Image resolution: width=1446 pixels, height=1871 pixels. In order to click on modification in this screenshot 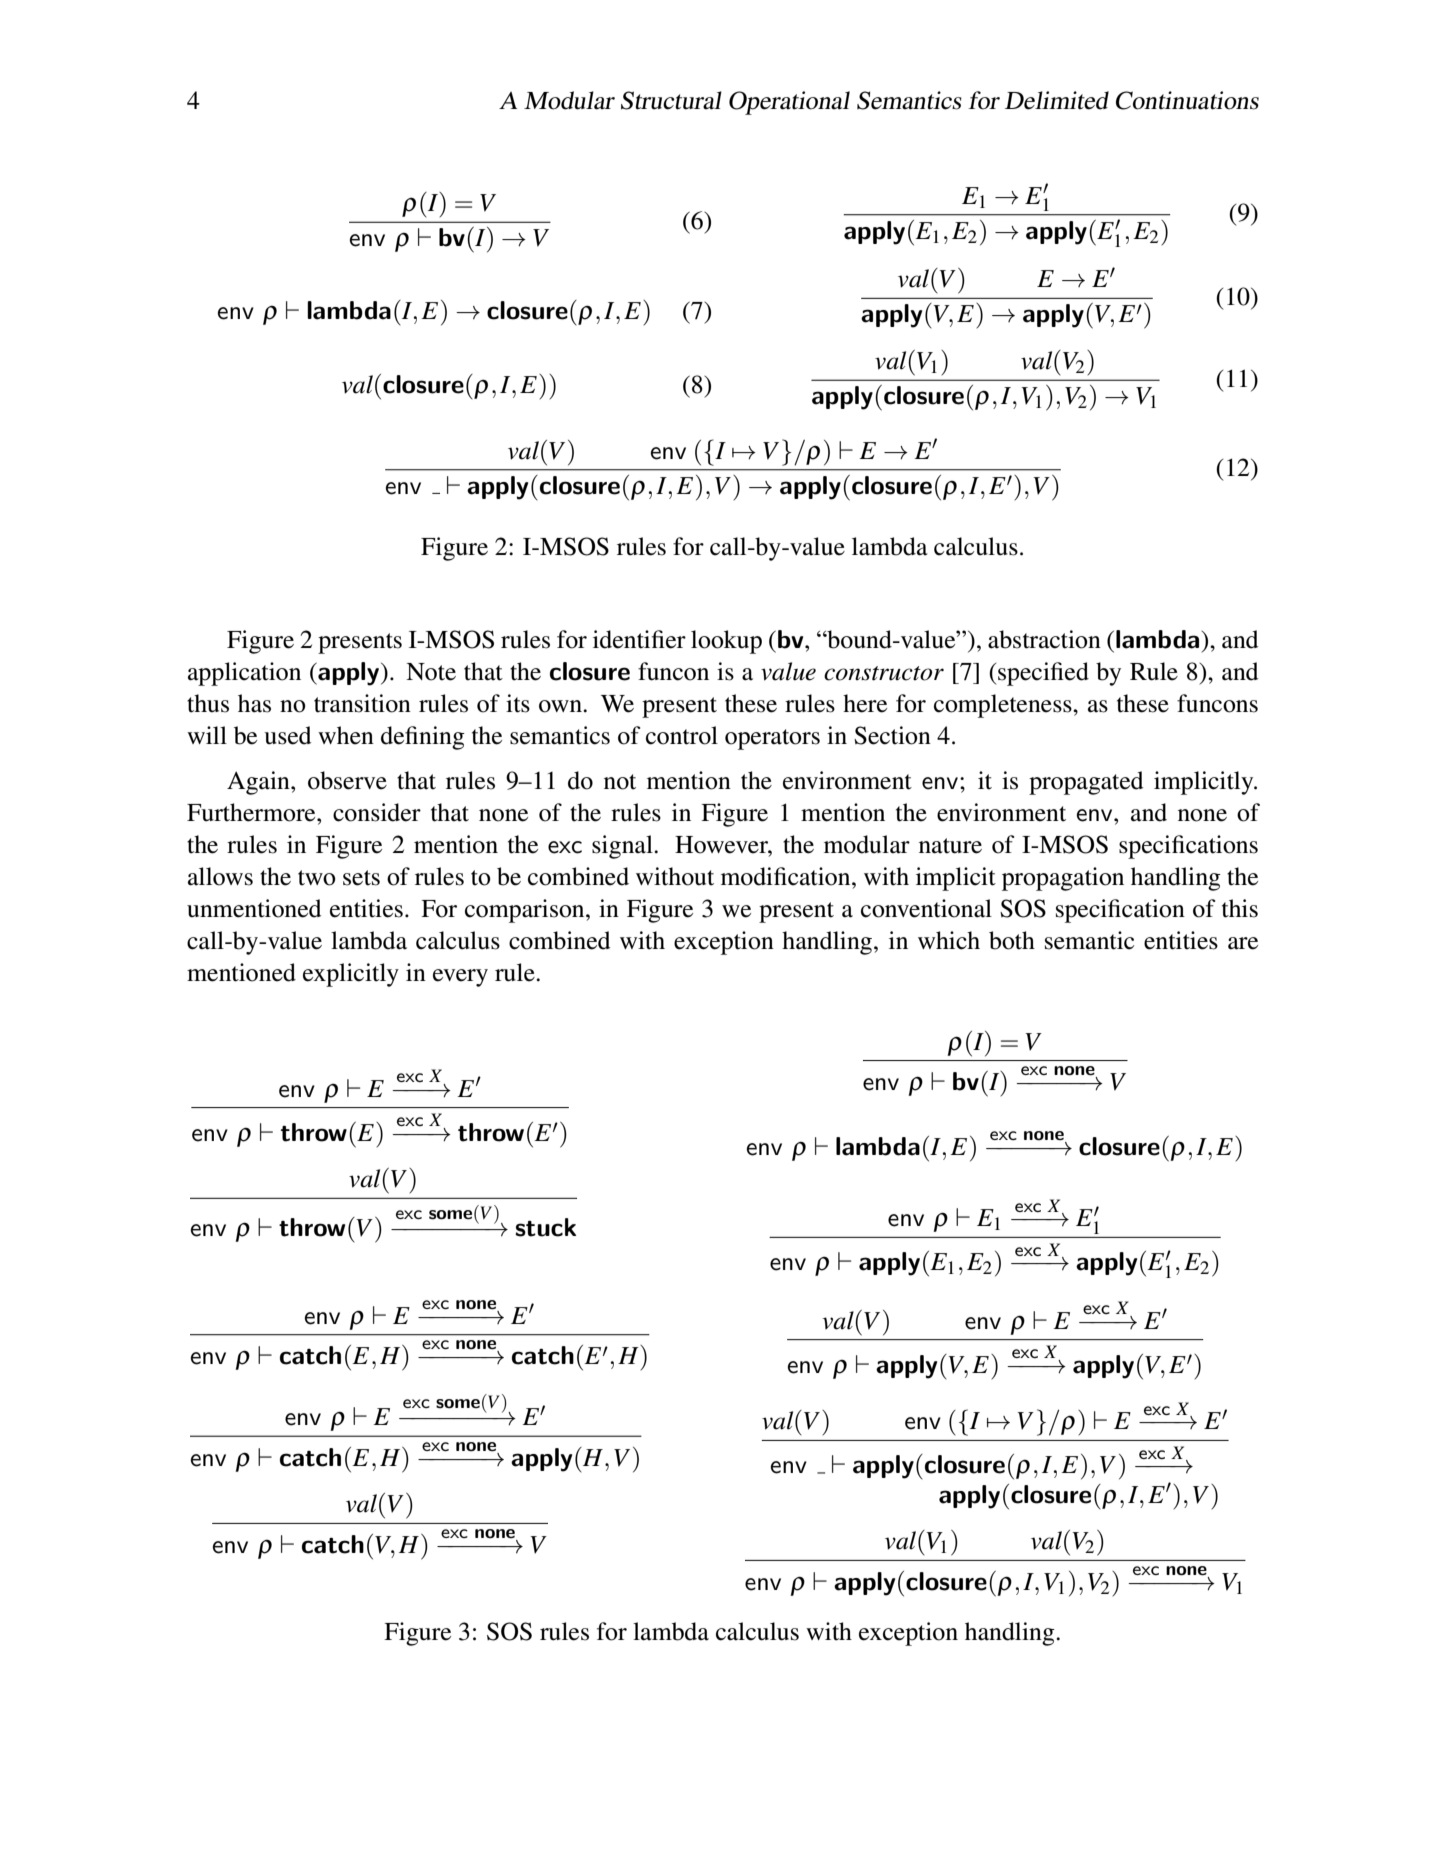, I will do `click(787, 876)`.
